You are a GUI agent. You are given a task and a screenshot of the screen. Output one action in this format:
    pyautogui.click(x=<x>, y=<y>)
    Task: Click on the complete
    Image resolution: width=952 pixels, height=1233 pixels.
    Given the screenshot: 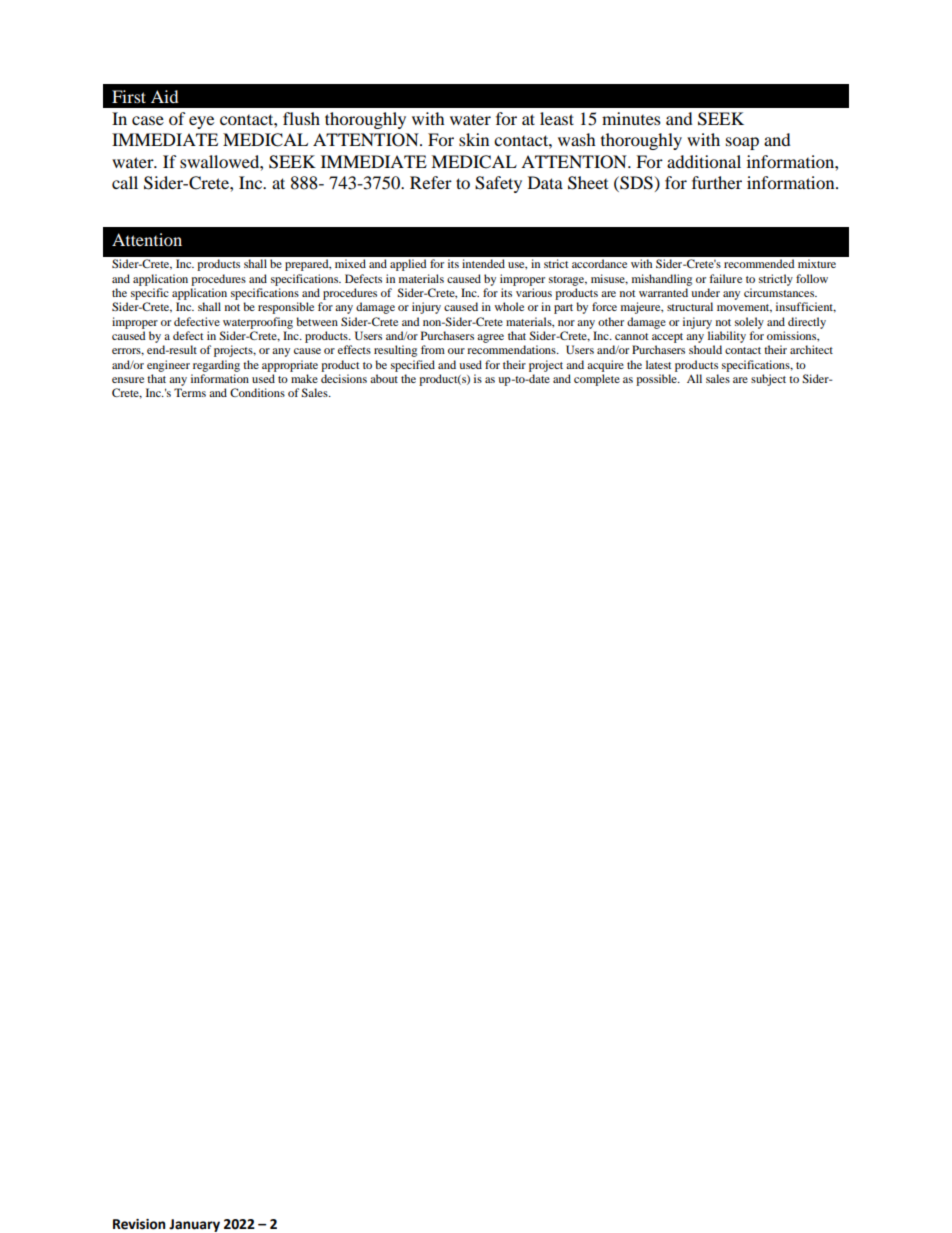 What is the action you would take?
    pyautogui.click(x=597, y=380)
